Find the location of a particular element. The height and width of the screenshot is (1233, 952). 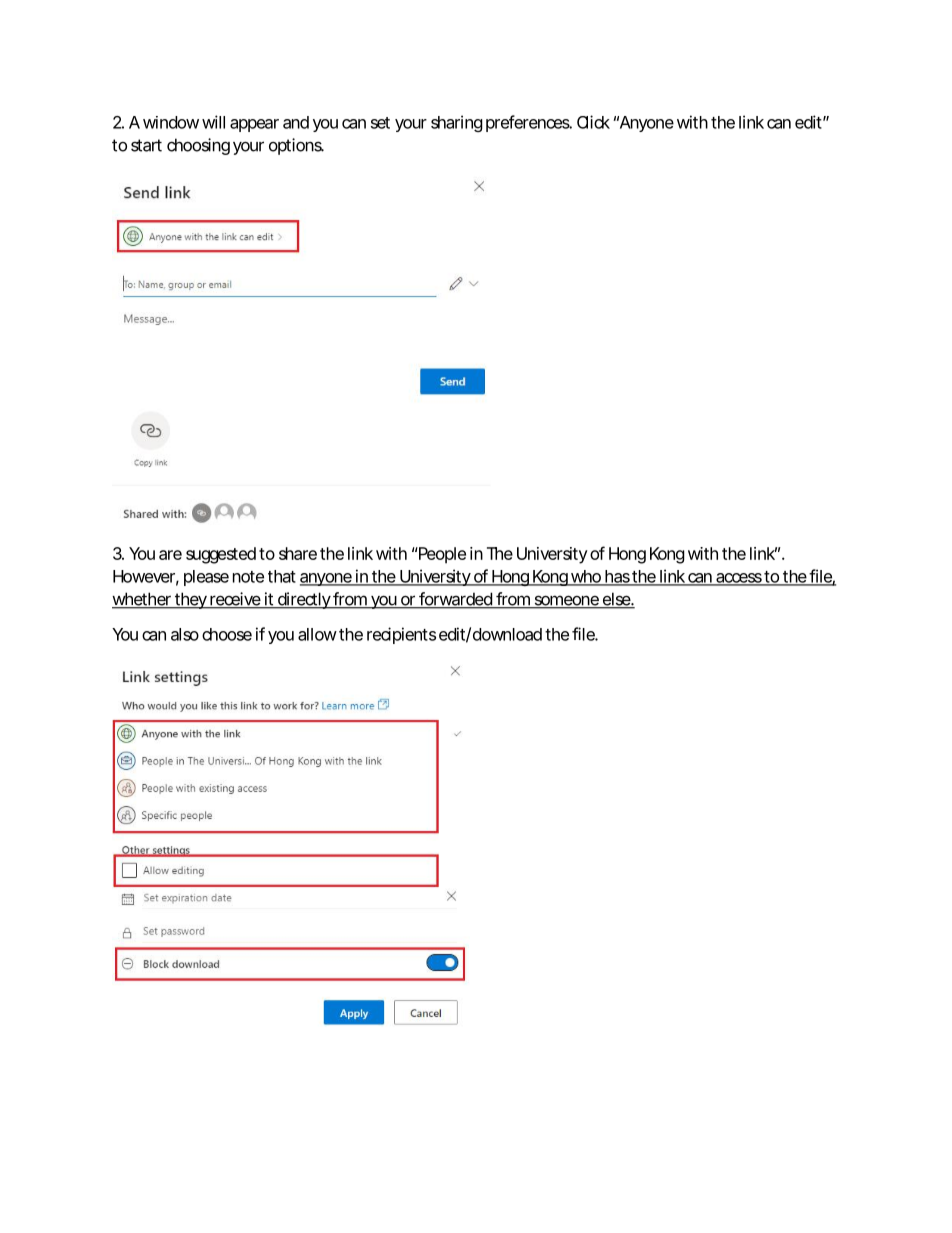

share is located at coordinates (298, 553).
